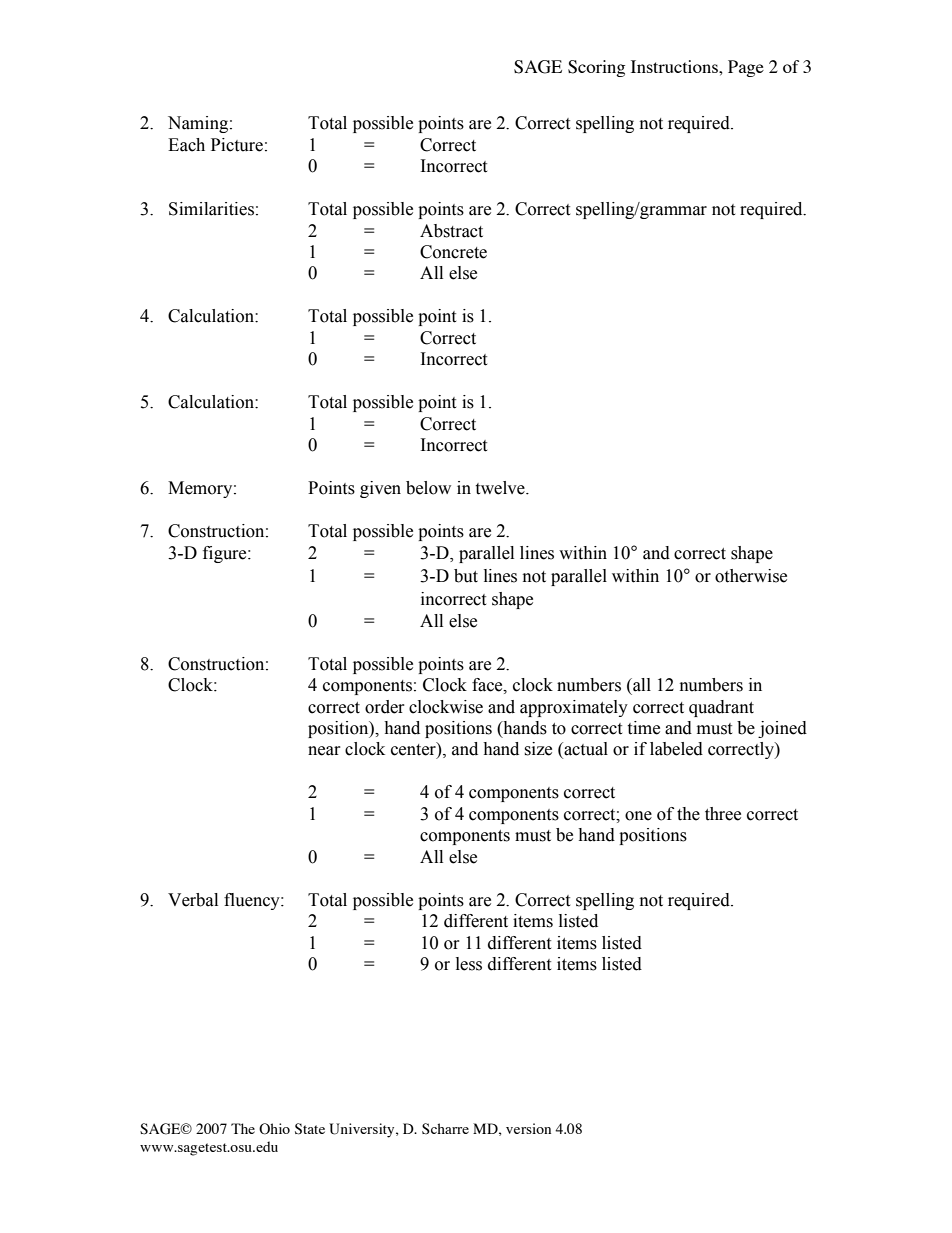  What do you see at coordinates (501, 488) in the page?
I see `twelve` at bounding box center [501, 488].
